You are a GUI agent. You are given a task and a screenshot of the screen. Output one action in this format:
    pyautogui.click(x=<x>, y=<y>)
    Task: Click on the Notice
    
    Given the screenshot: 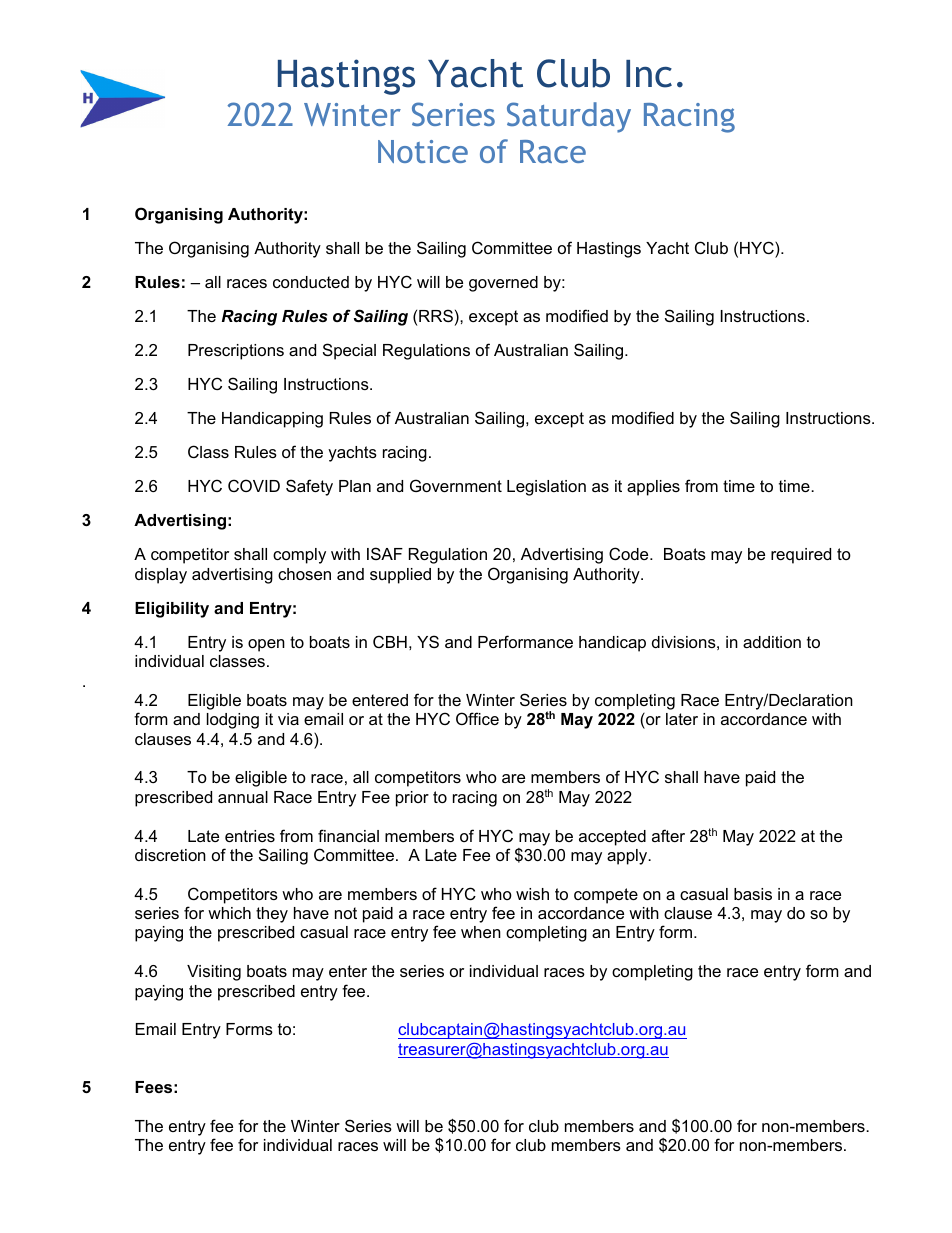 What is the action you would take?
    pyautogui.click(x=423, y=151)
